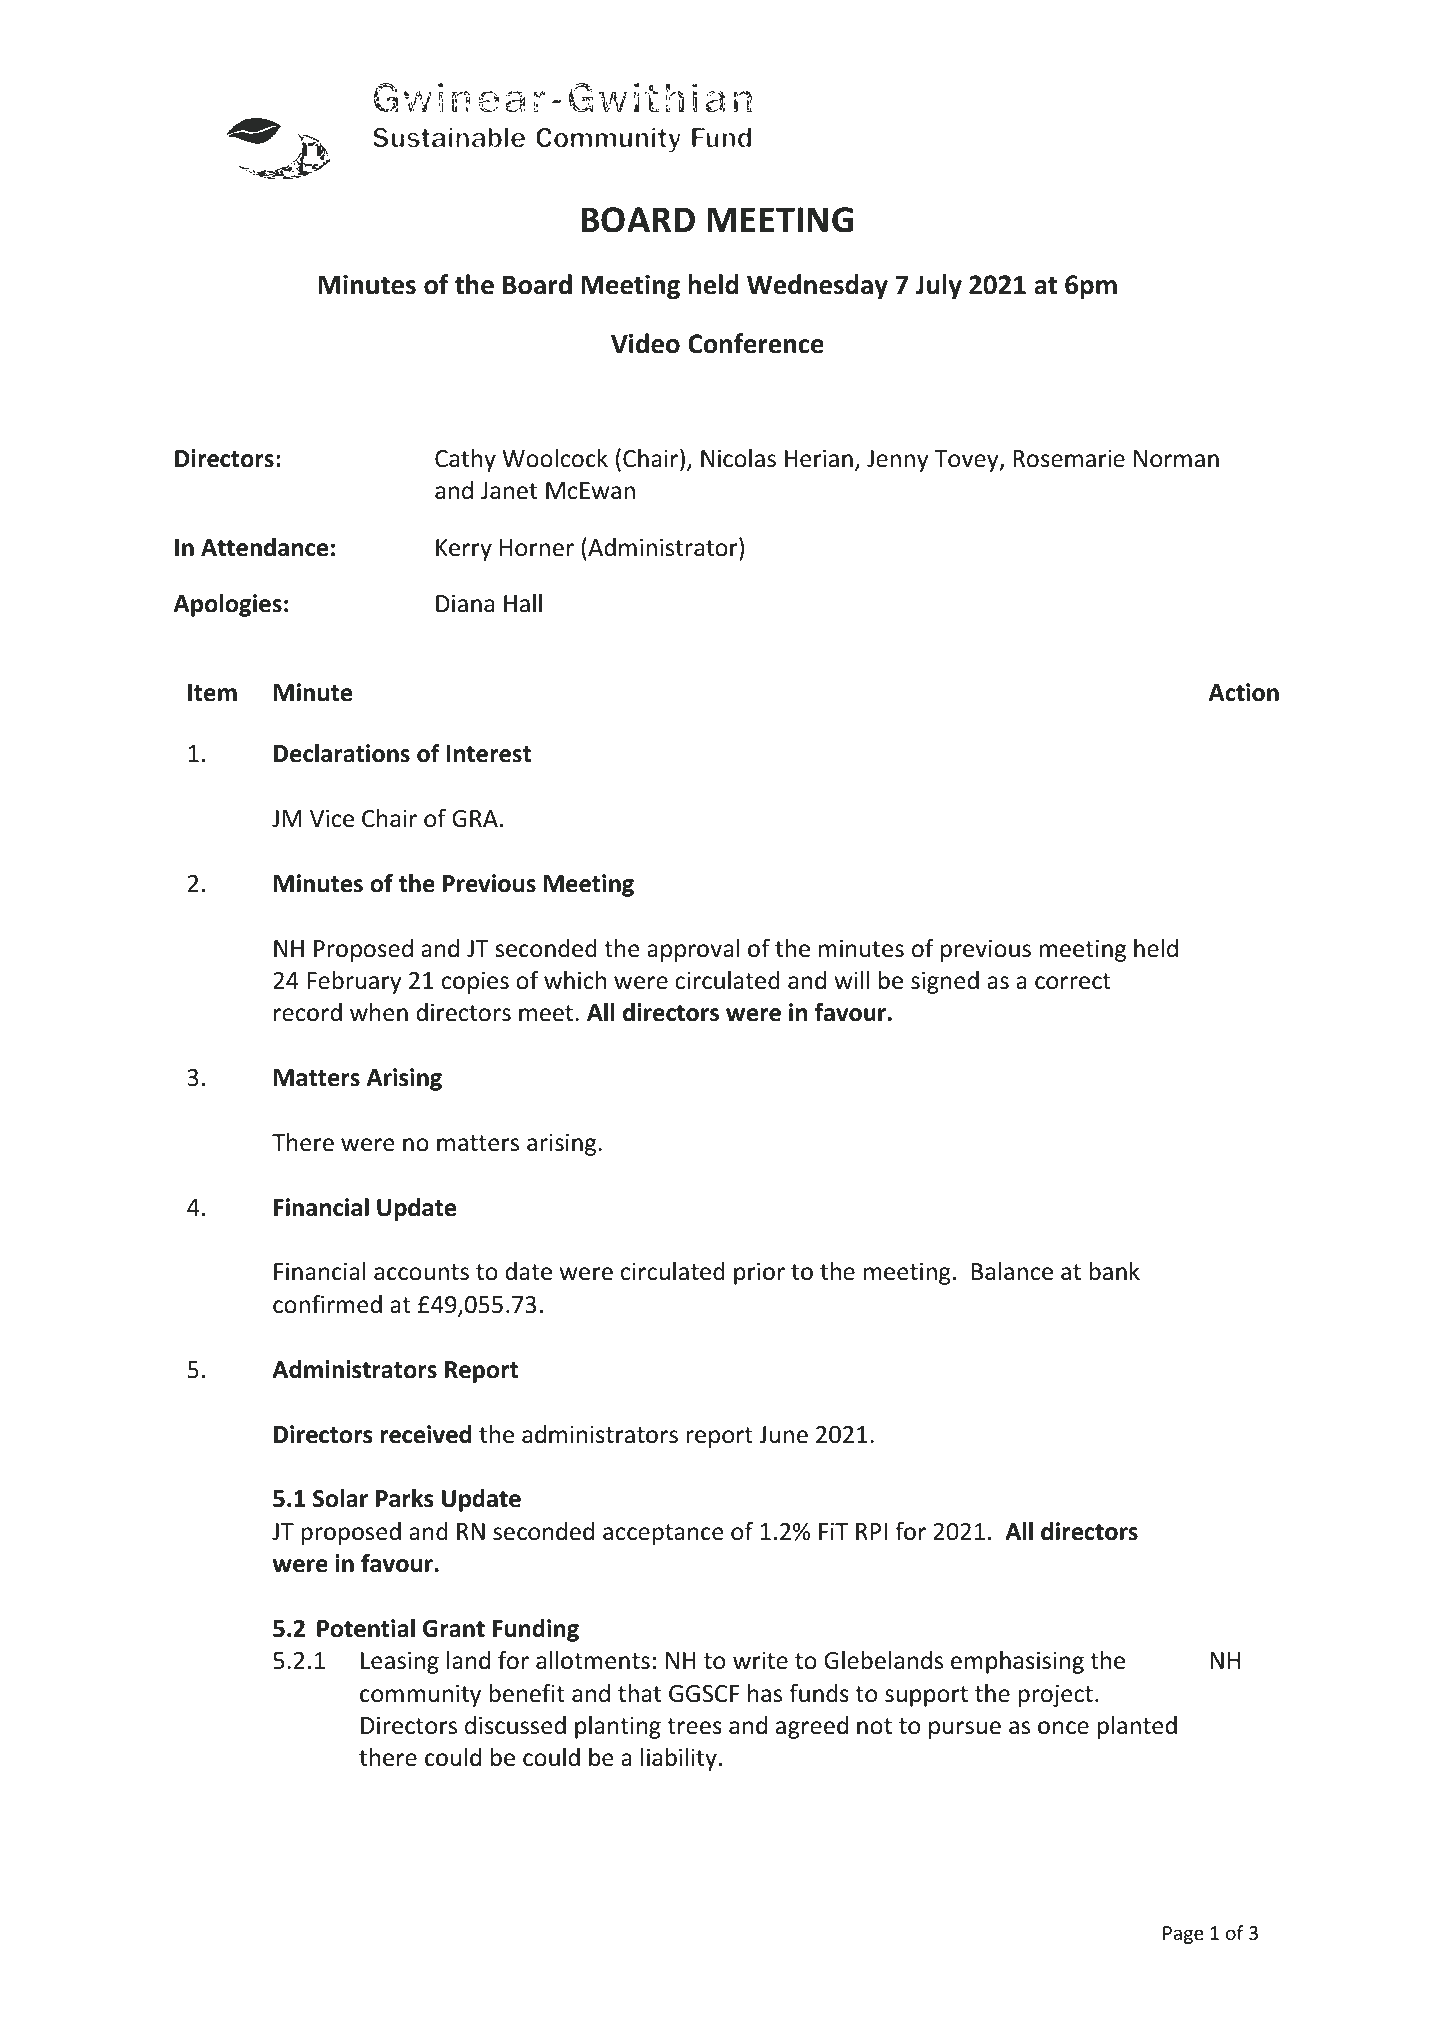 The image size is (1435, 2031). Describe the element at coordinates (1176, 459) in the page. I see `Norman` at that location.
